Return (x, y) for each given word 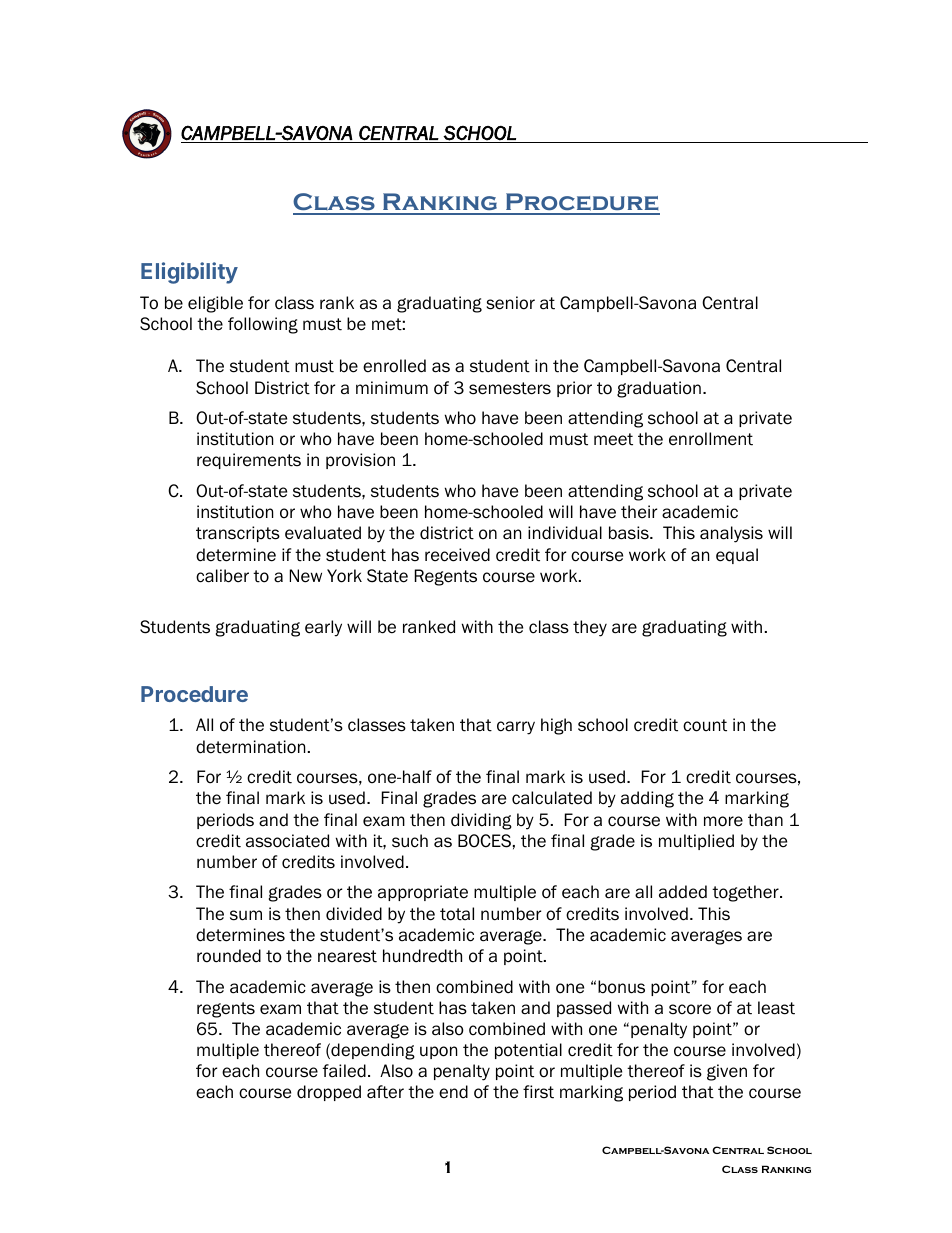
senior (510, 303)
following (263, 325)
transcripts (238, 534)
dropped (329, 1093)
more (723, 821)
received (457, 555)
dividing (481, 821)
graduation (659, 389)
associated (287, 841)
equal (737, 556)
